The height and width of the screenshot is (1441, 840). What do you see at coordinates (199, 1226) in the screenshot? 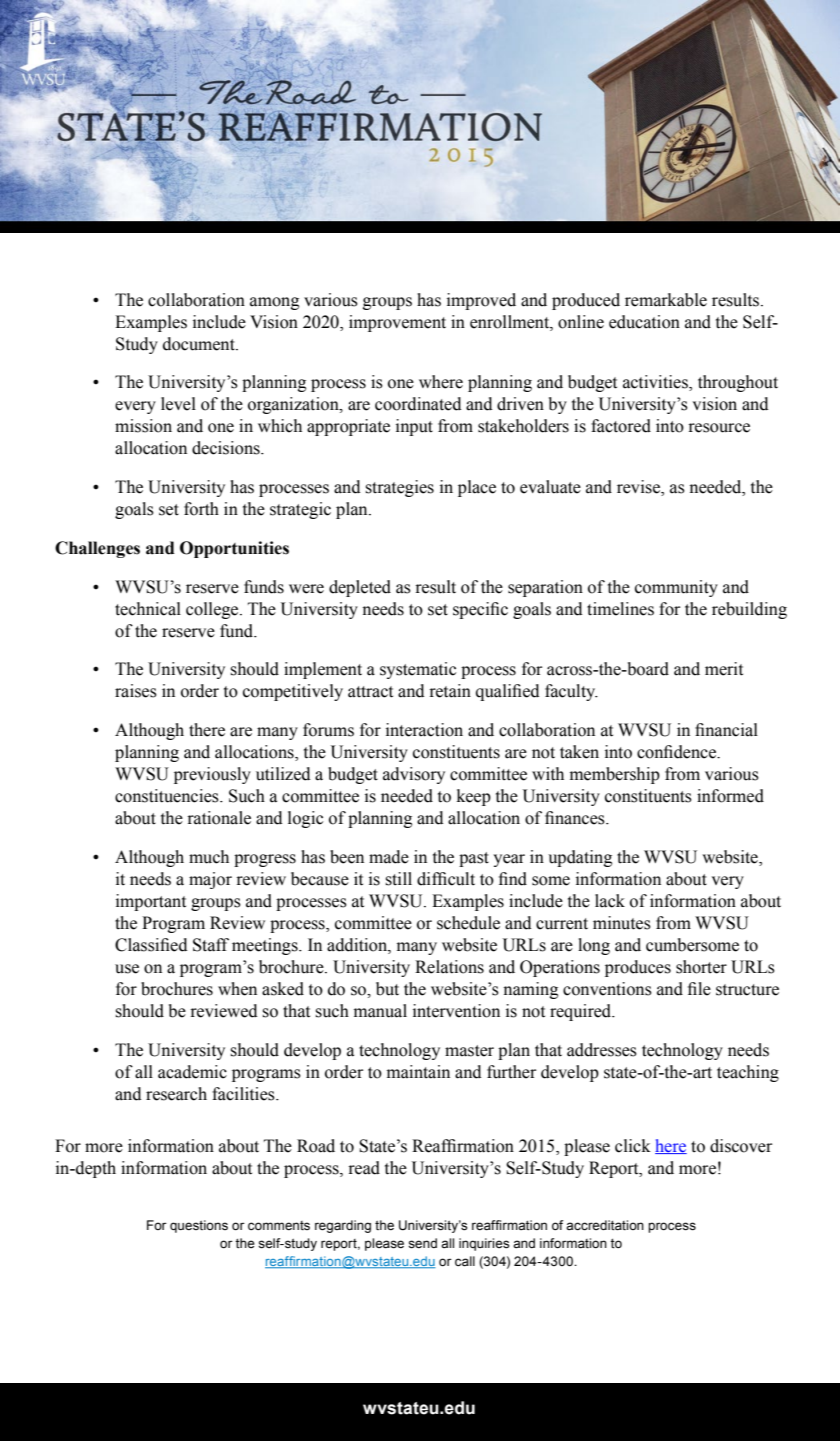
I see `questions` at bounding box center [199, 1226].
